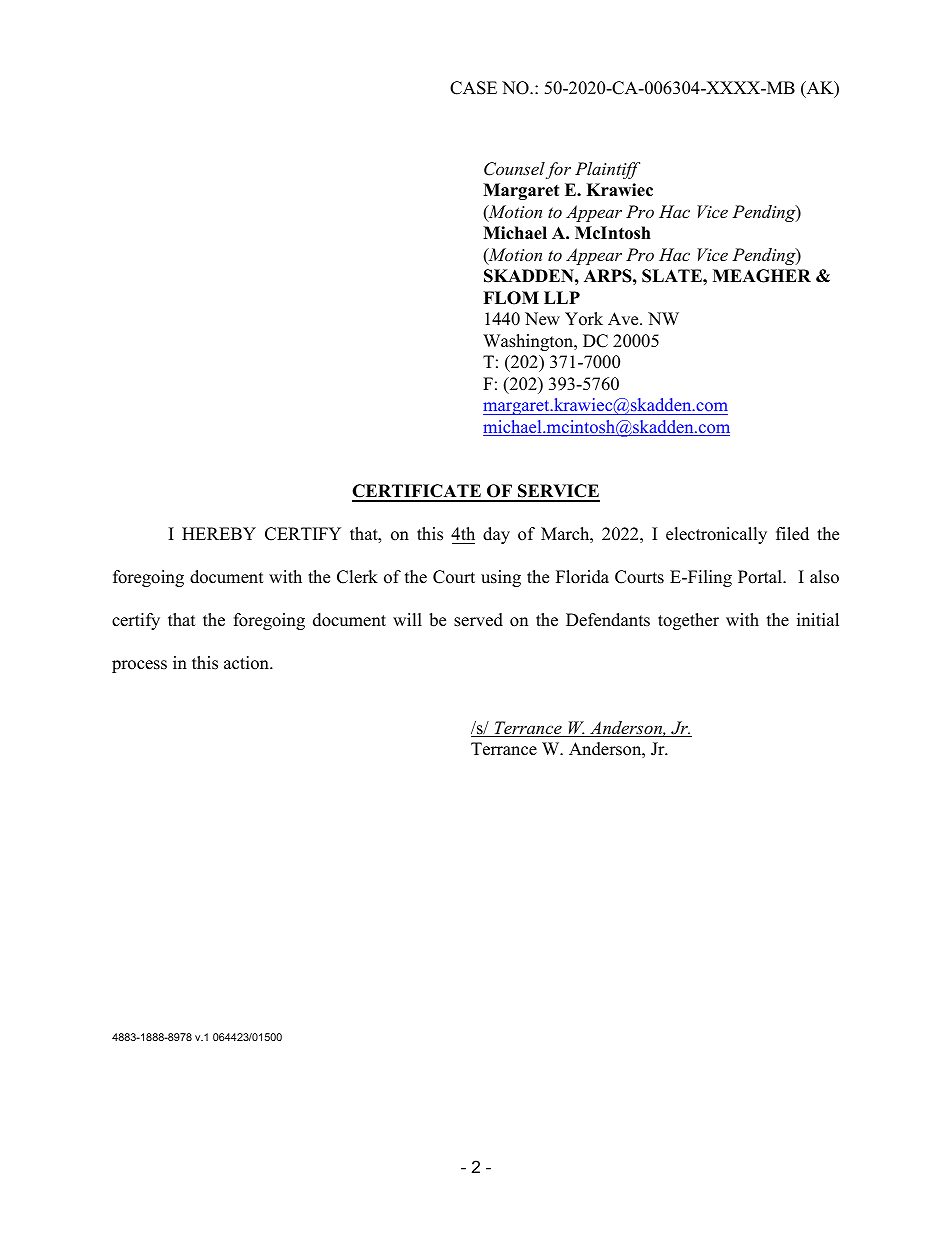  I want to click on action, so click(247, 663).
